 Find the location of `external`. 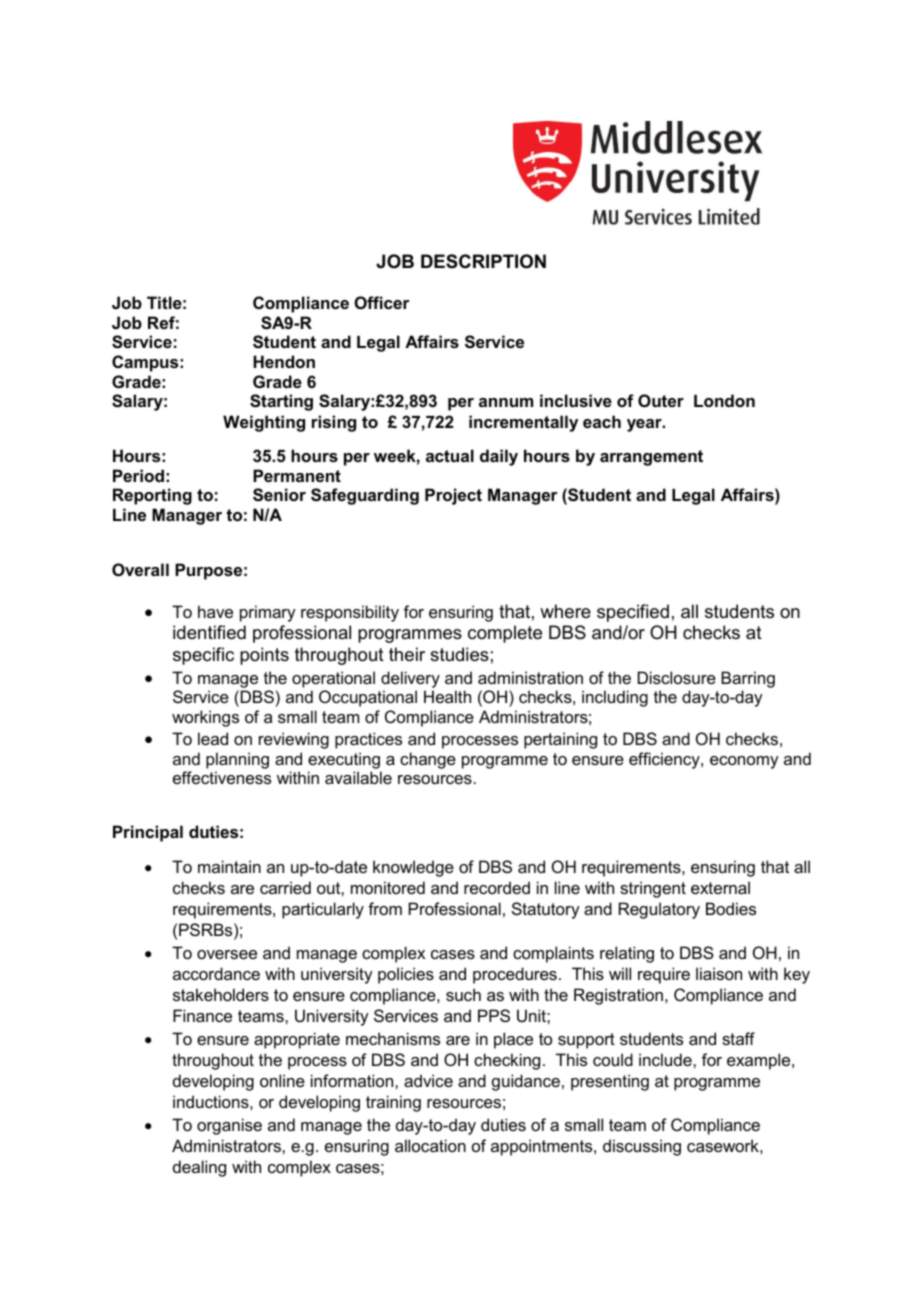

external is located at coordinates (720, 887).
